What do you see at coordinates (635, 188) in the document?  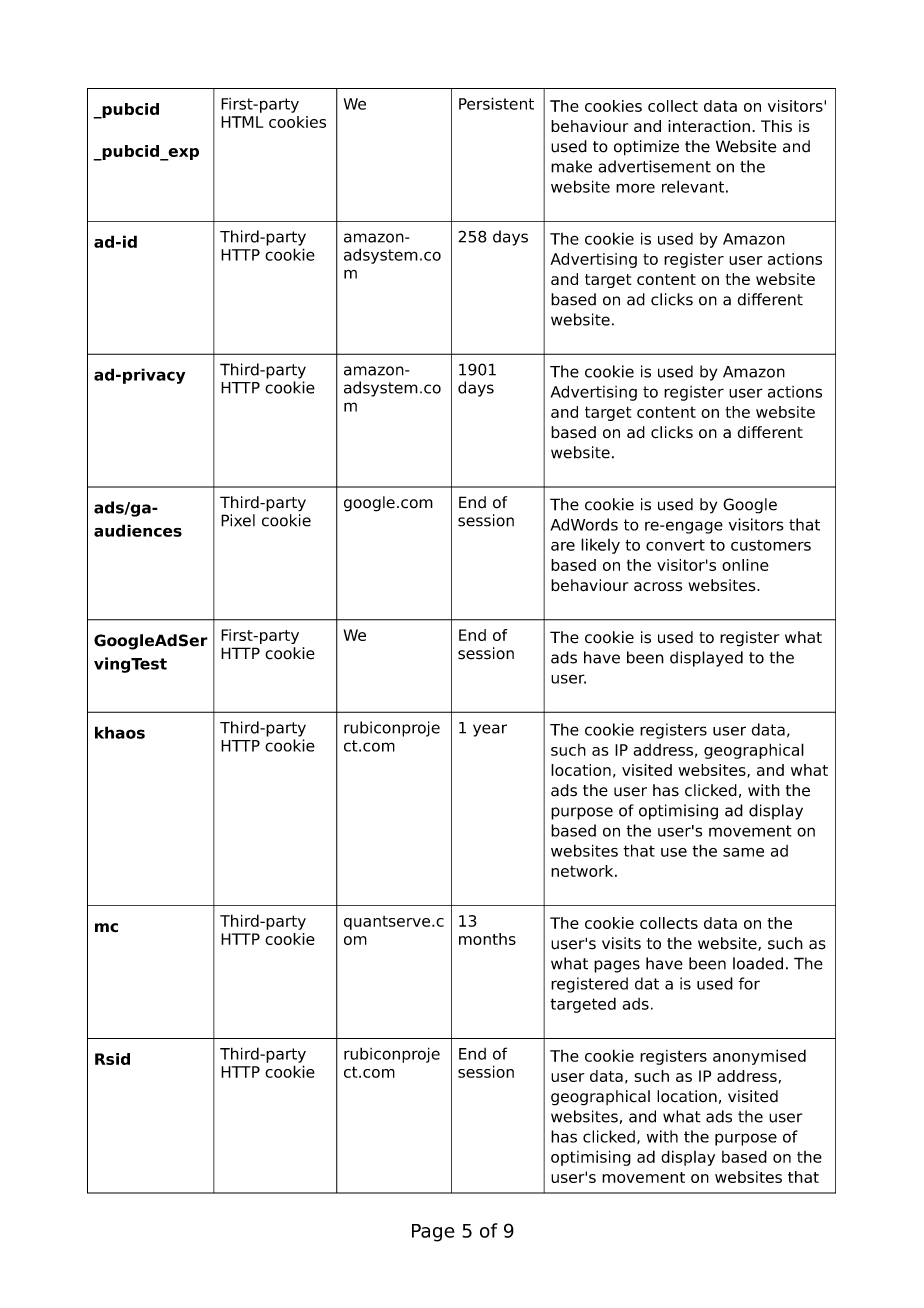 I see `more` at bounding box center [635, 188].
